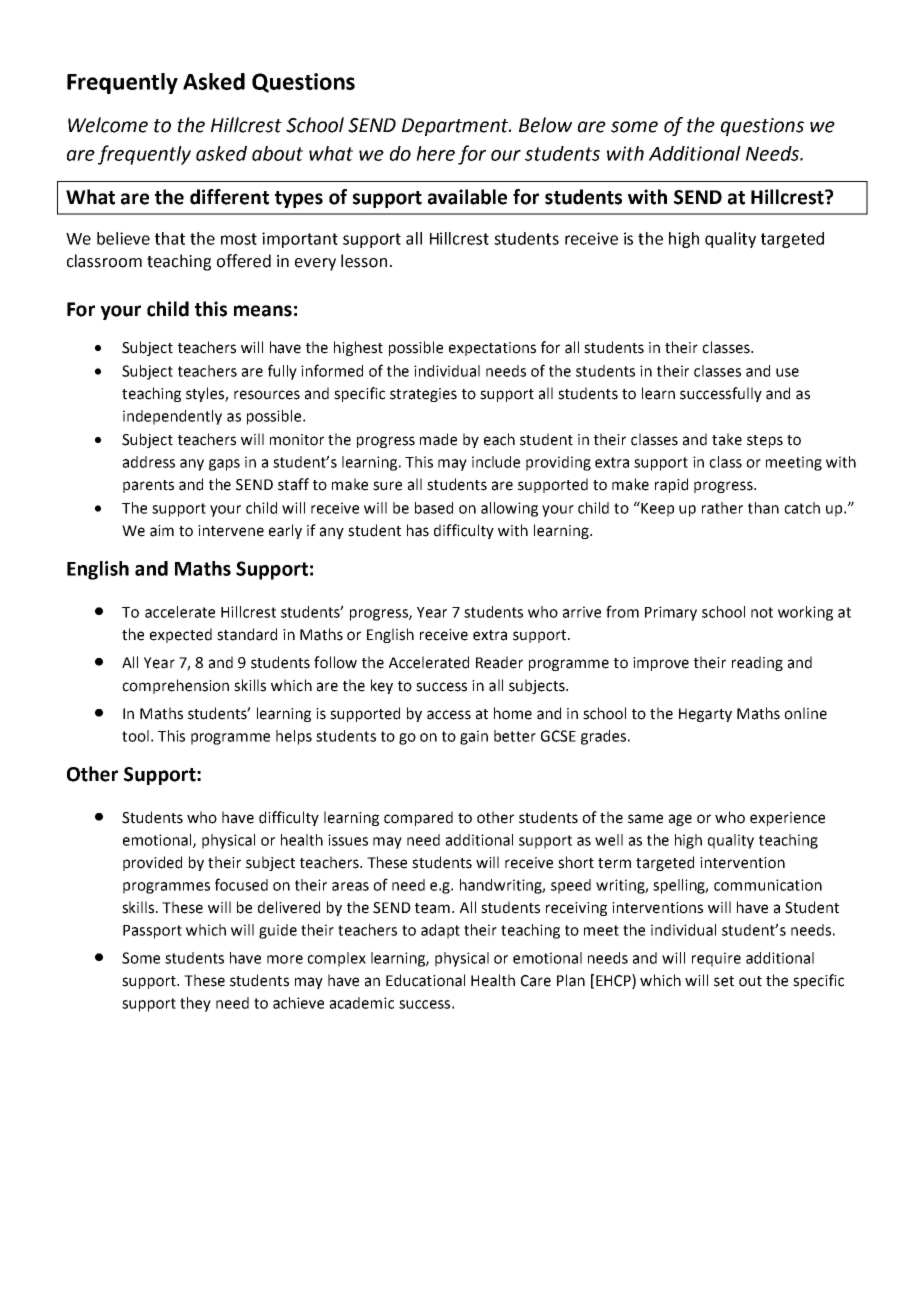 Image resolution: width=924 pixels, height=1308 pixels. What do you see at coordinates (229, 197) in the screenshot?
I see `different` at bounding box center [229, 197].
